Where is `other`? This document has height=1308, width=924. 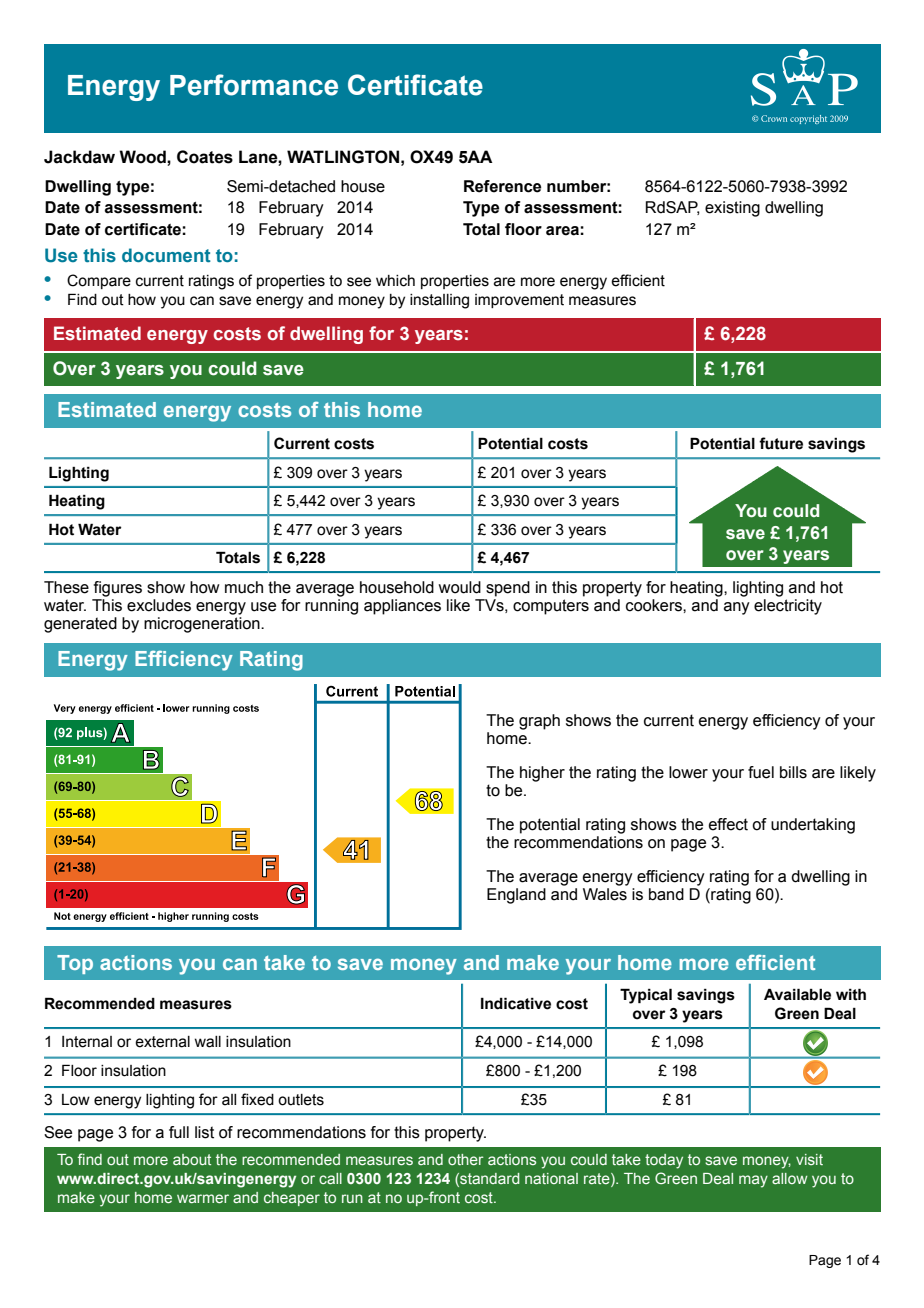 other is located at coordinates (466, 1159).
